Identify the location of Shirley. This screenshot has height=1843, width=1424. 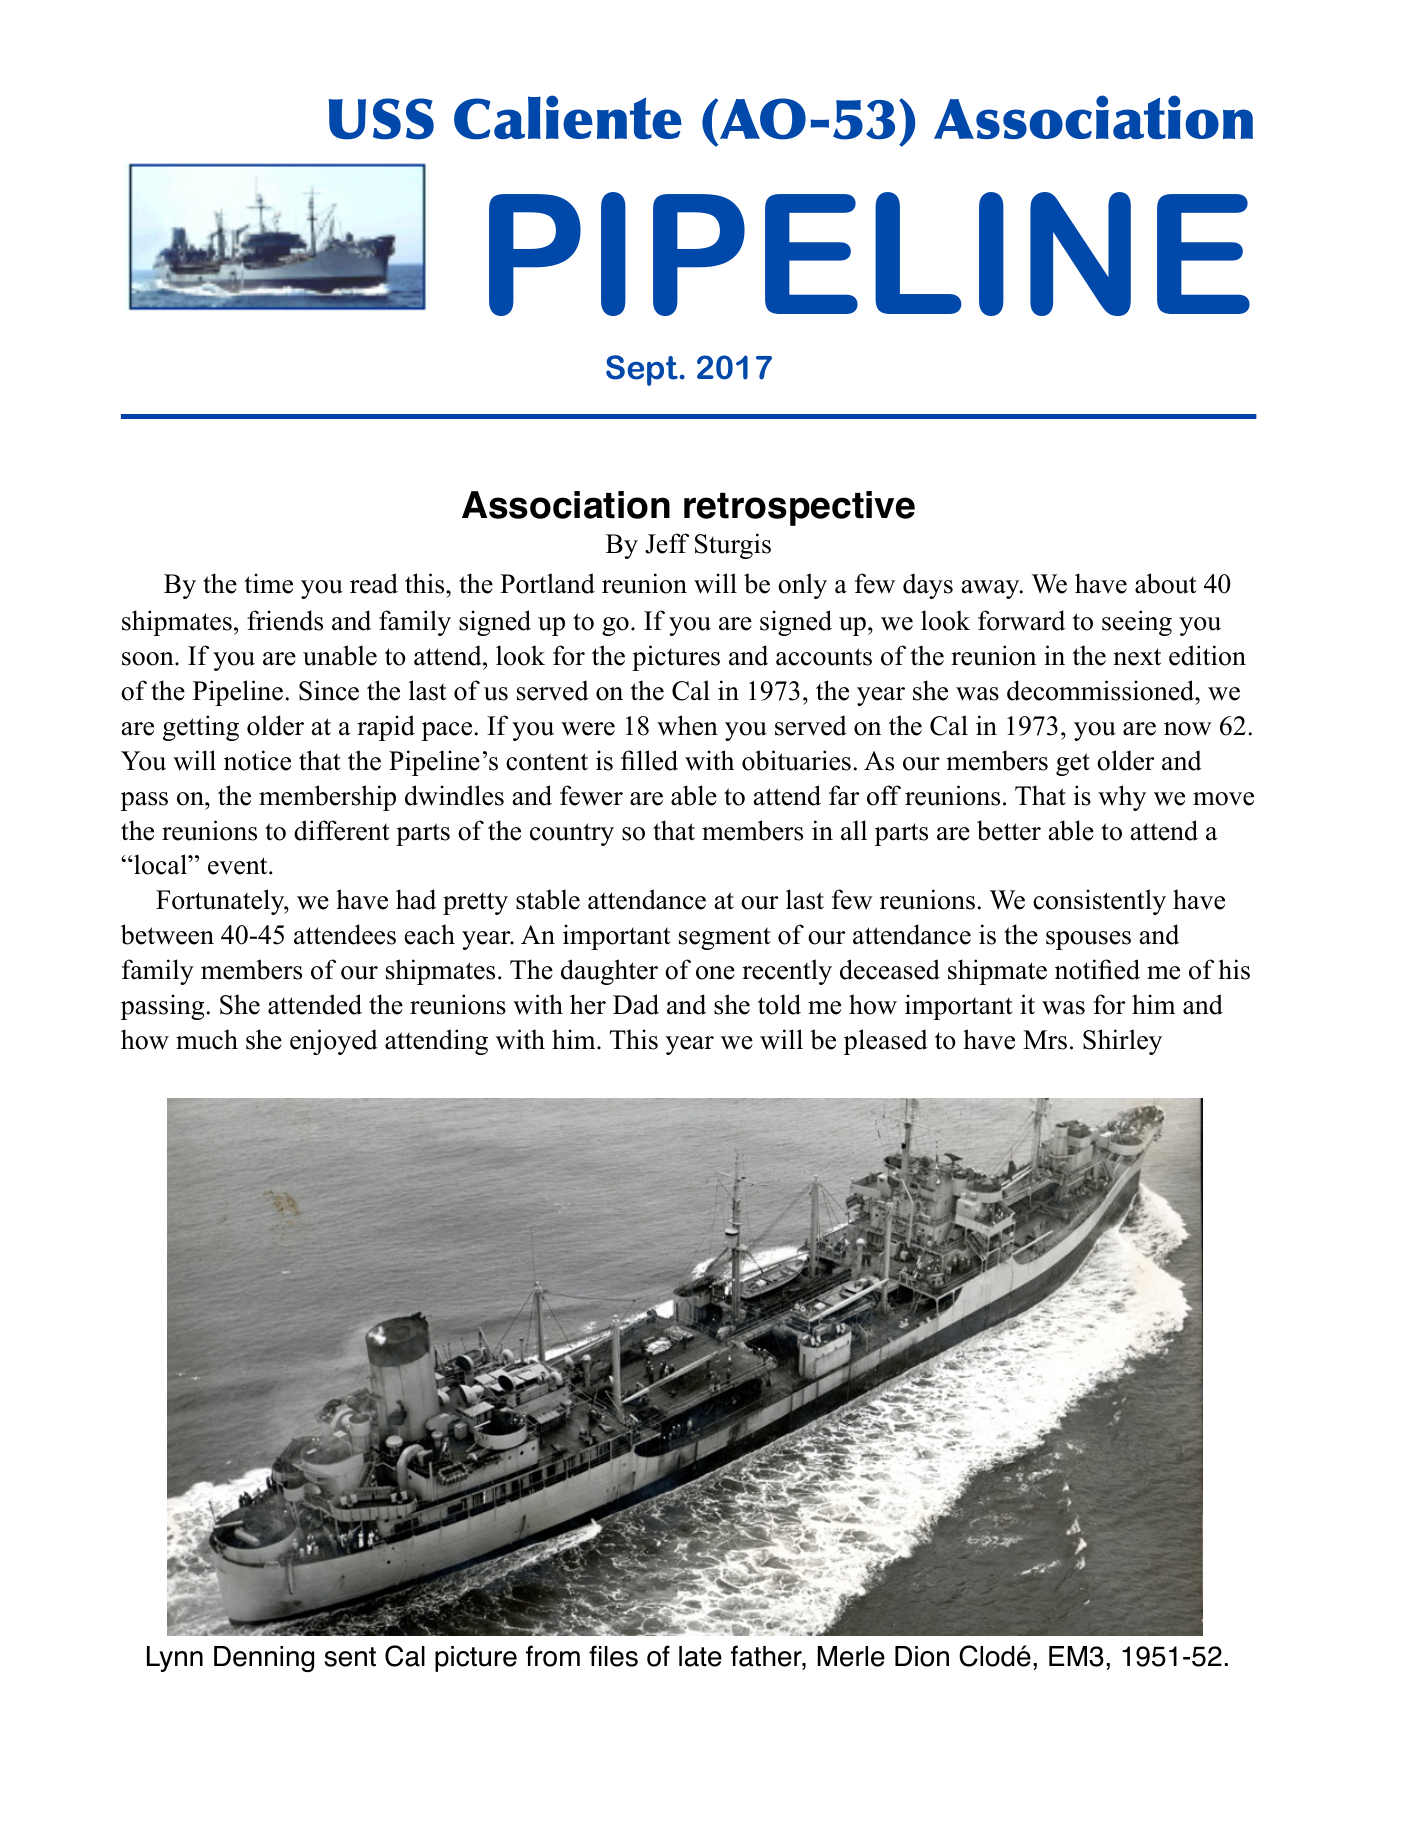
(1122, 1042).
